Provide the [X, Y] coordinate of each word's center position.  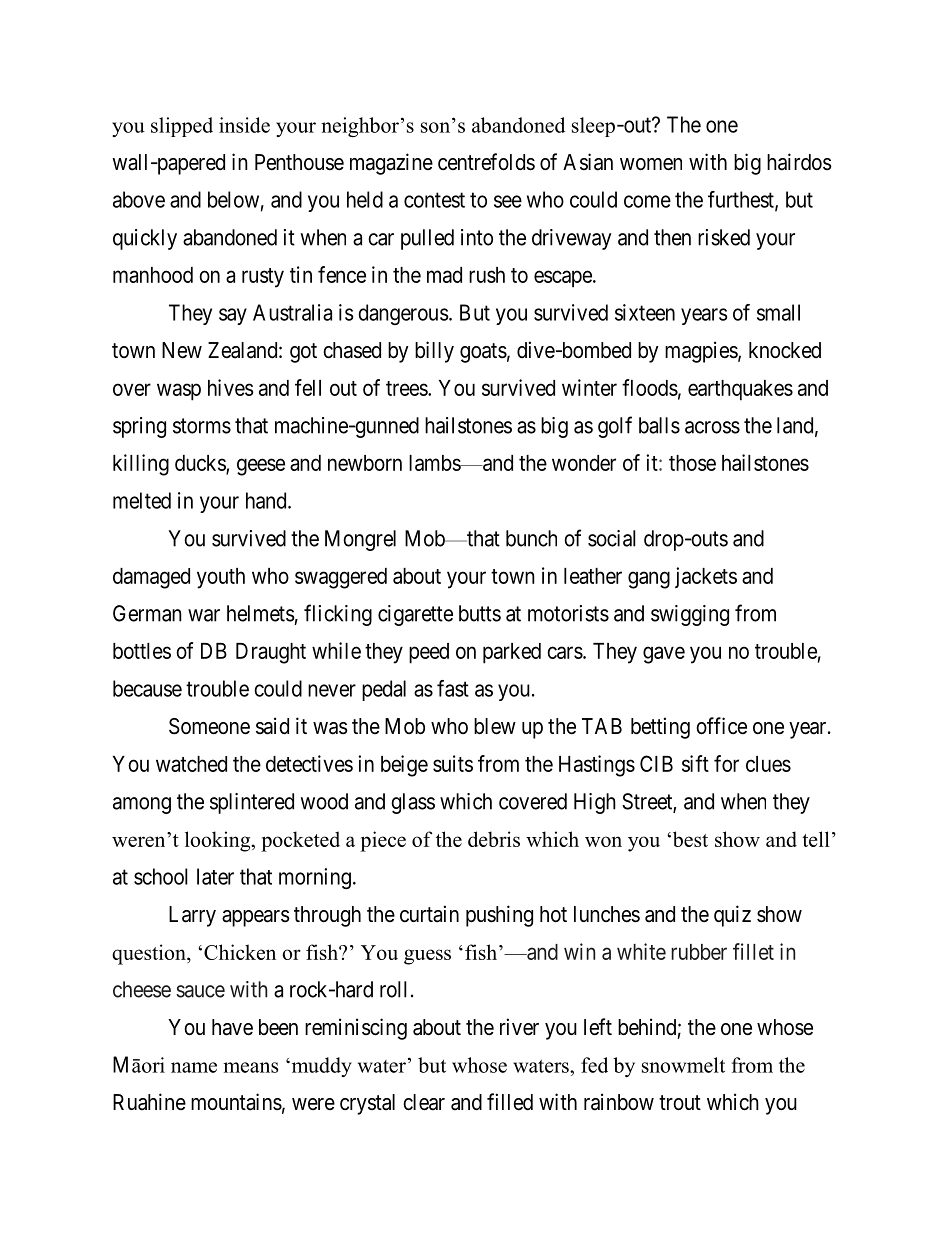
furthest [742, 200]
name [194, 1067]
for [726, 763]
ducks [201, 464]
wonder [584, 463]
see [508, 201]
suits [453, 763]
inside [244, 125]
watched [191, 764]
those [692, 463]
